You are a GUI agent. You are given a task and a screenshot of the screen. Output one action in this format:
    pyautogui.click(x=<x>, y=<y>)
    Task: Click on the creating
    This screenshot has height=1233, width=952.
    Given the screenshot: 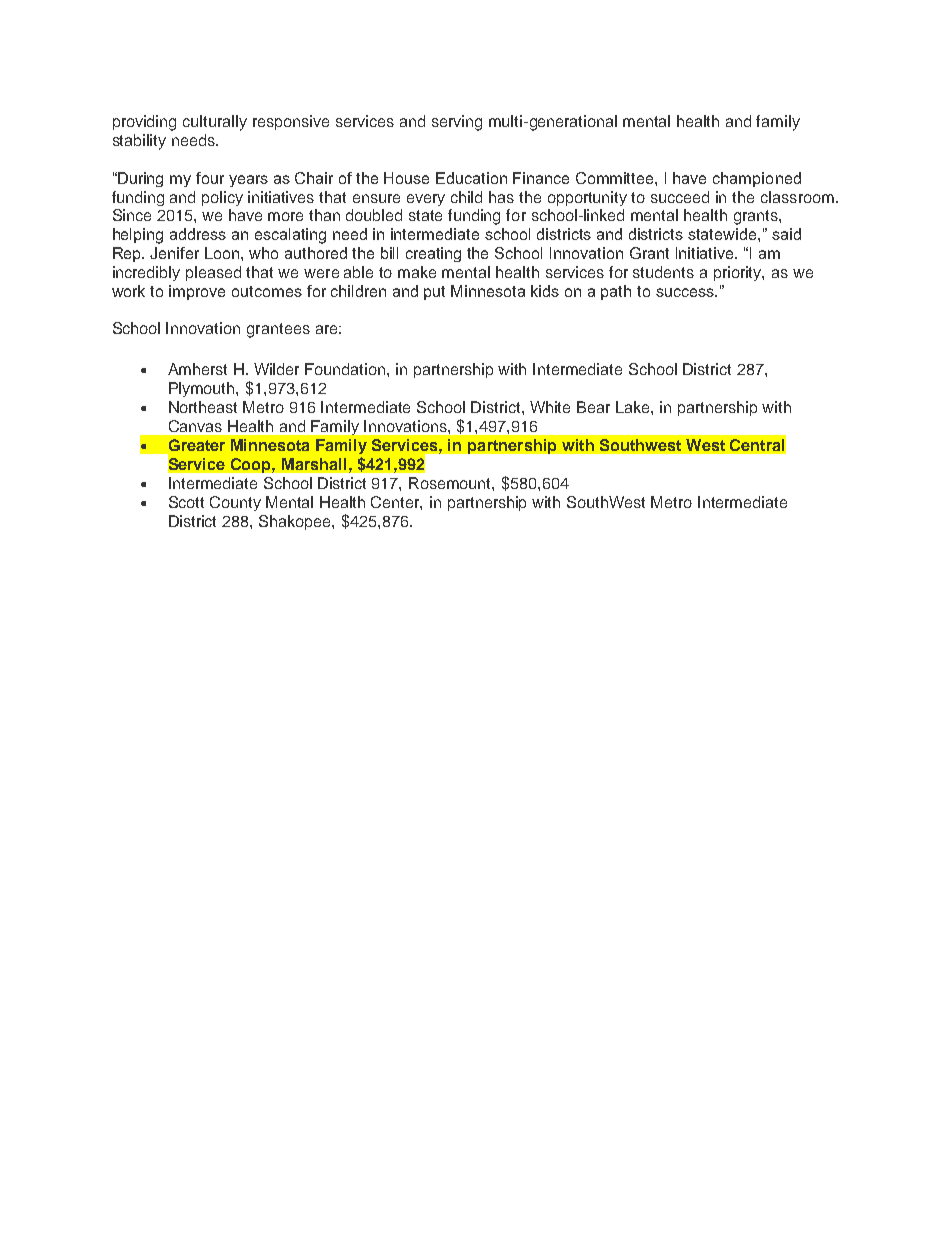 What is the action you would take?
    pyautogui.click(x=433, y=254)
